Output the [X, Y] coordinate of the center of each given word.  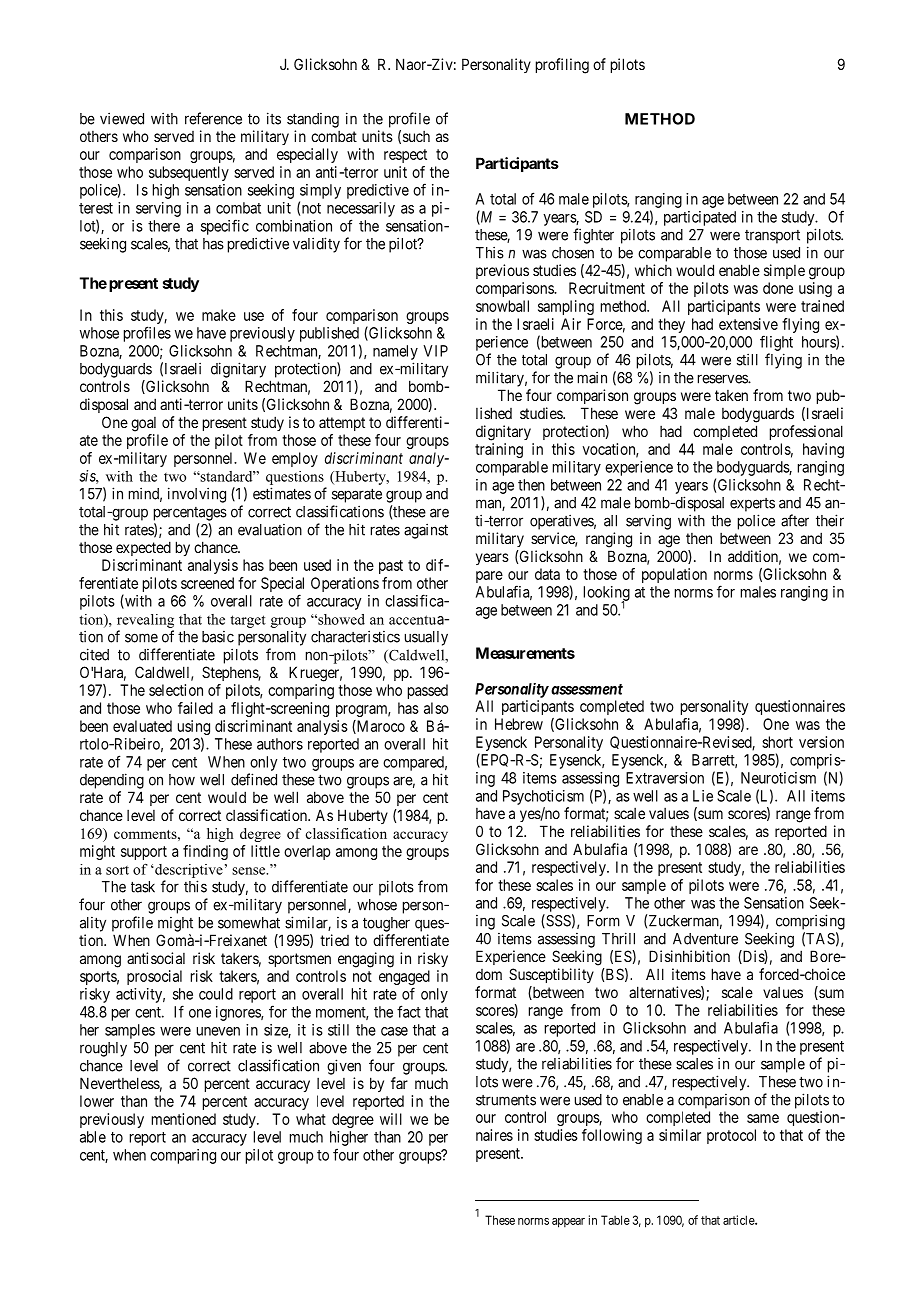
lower [97, 1101]
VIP [435, 351]
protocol [731, 1136]
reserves [723, 379]
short [777, 742]
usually [426, 638]
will [391, 1119]
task [143, 887]
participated [700, 218]
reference [213, 118]
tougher [386, 924]
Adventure [705, 939]
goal [143, 424]
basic [218, 637]
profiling [562, 66]
